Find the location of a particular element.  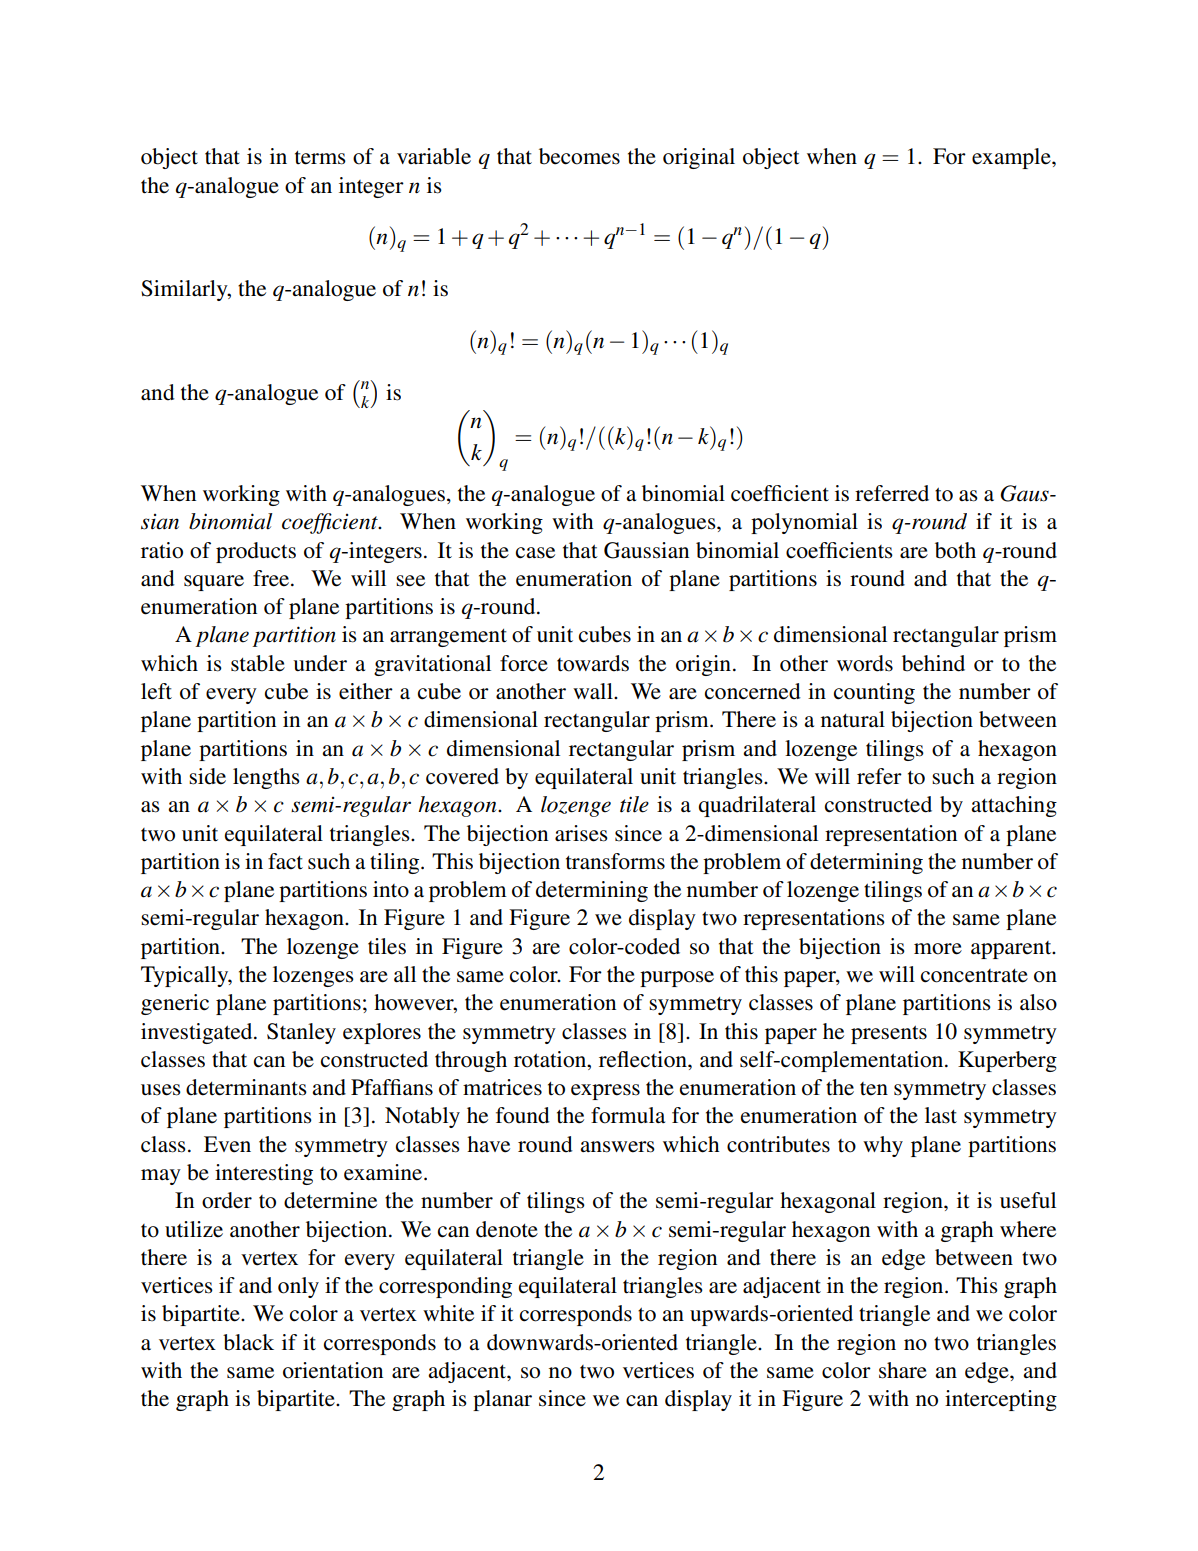

products is located at coordinates (256, 552).
